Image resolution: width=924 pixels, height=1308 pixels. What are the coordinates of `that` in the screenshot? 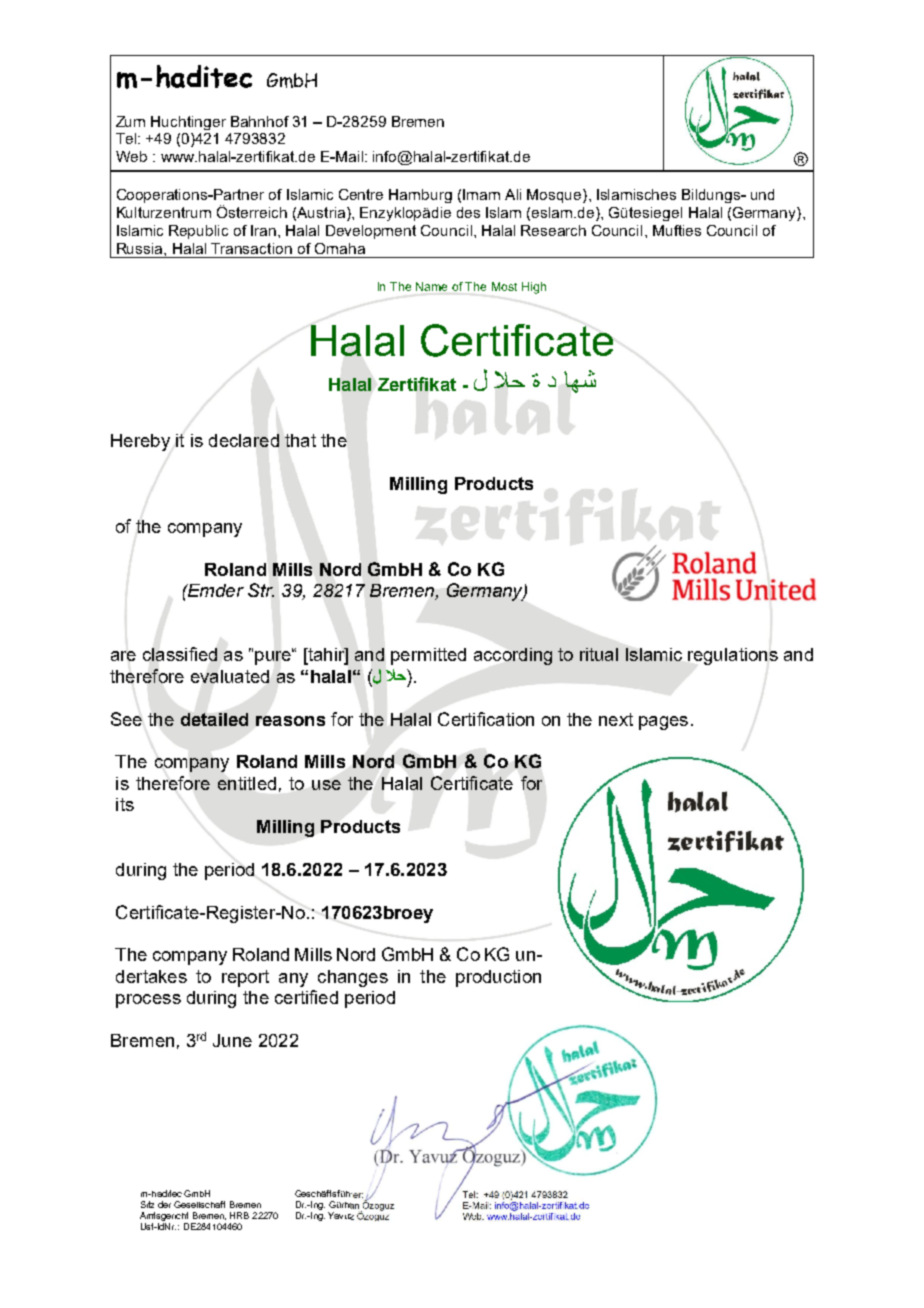 It's located at (300, 440).
